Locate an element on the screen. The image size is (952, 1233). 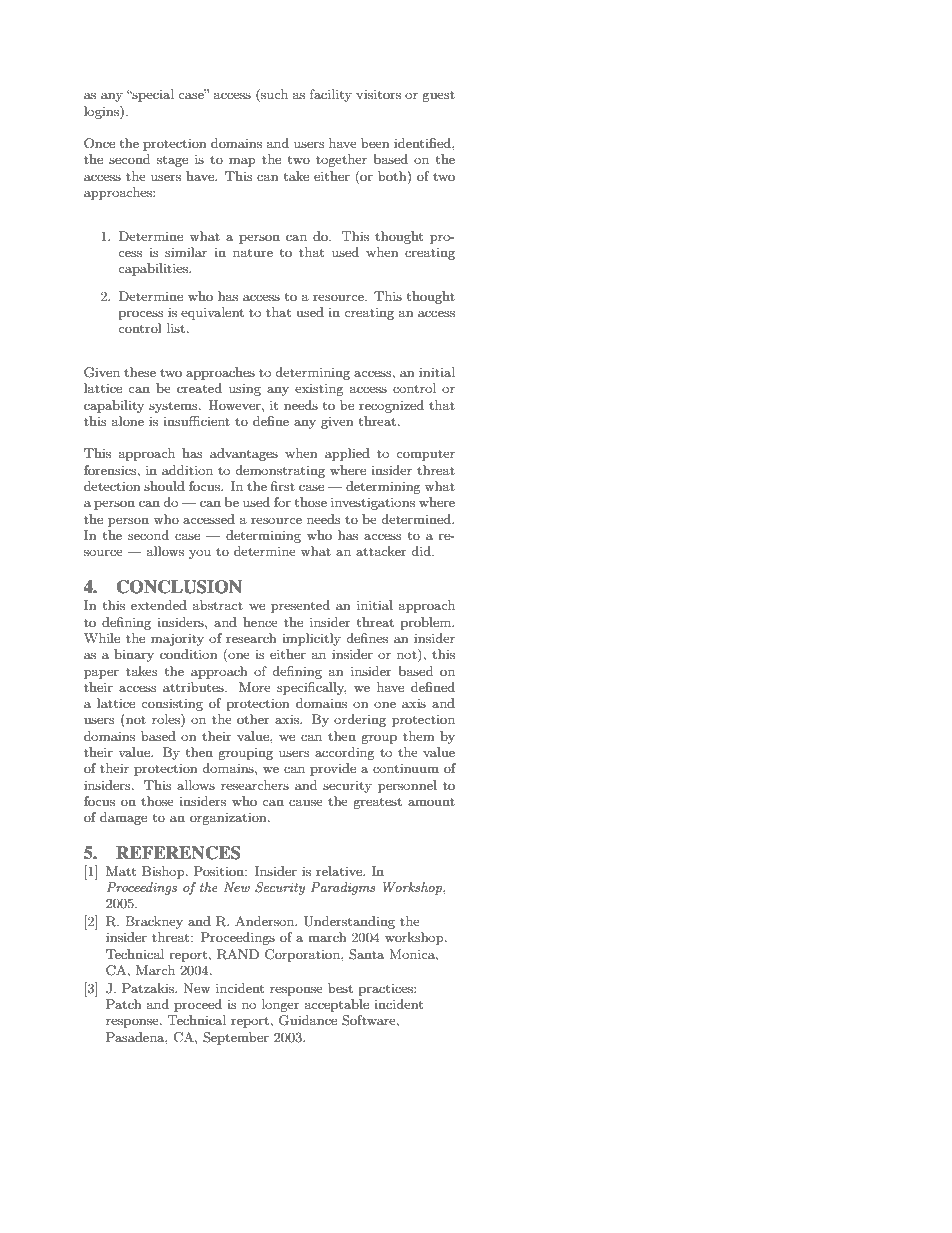
Patch is located at coordinates (123, 1004).
